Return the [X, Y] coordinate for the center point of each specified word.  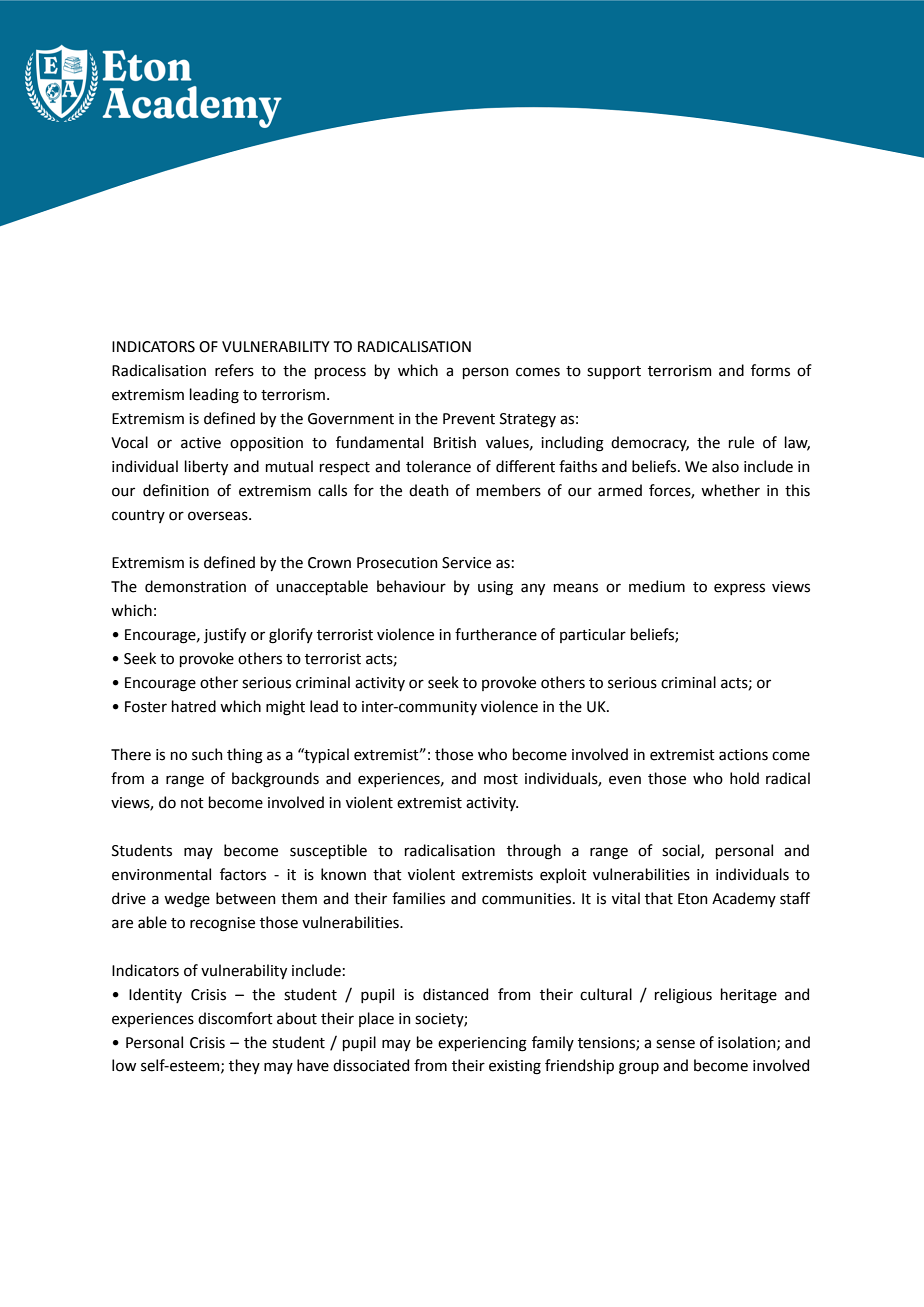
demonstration [195, 586]
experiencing [482, 1044]
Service [466, 563]
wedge [187, 900]
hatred [194, 706]
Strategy [528, 420]
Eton [693, 899]
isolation [748, 1043]
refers [234, 370]
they [244, 1066]
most [501, 779]
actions [743, 755]
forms [770, 370]
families [418, 898]
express [739, 589]
